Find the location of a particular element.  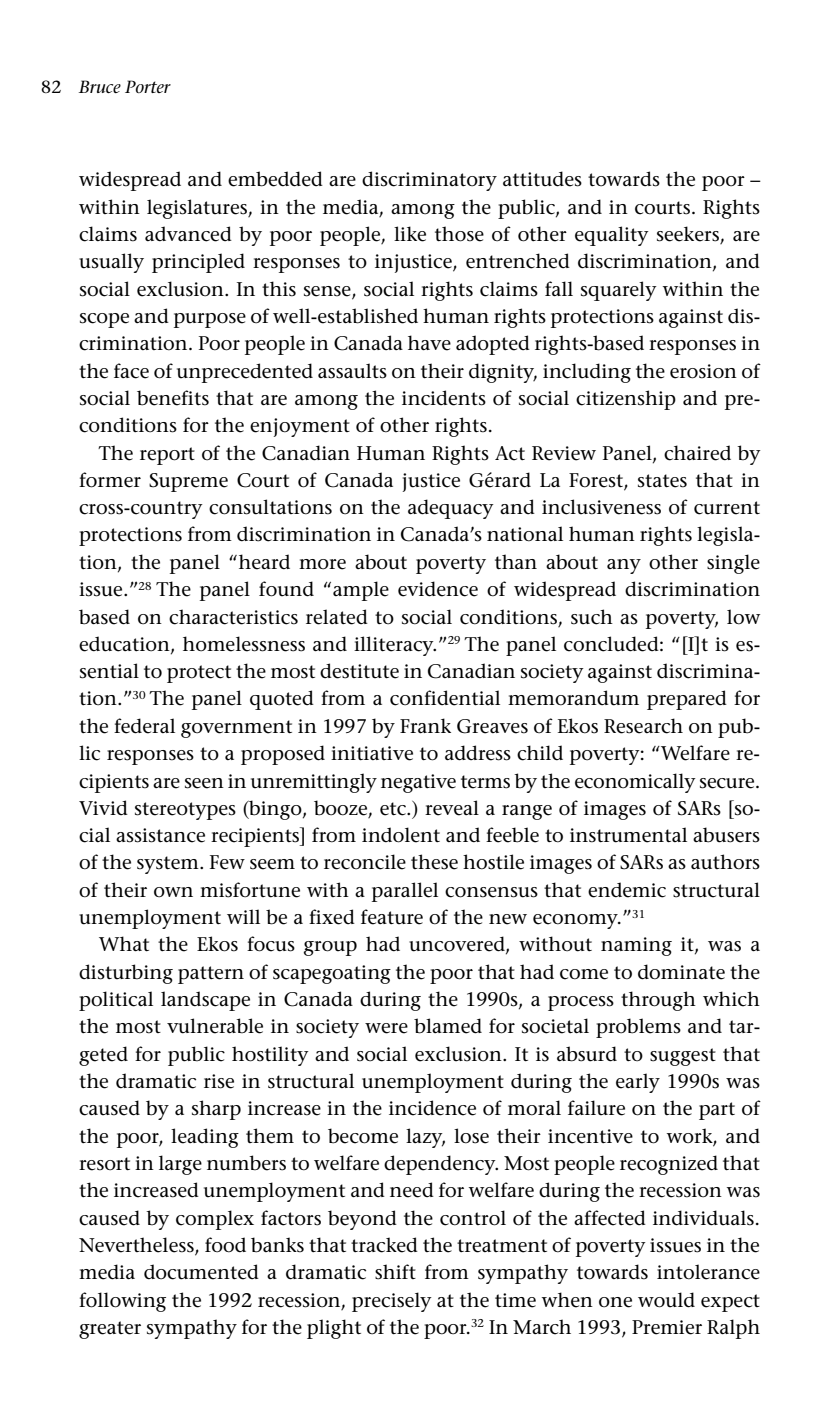

adequacy is located at coordinates (451, 509).
